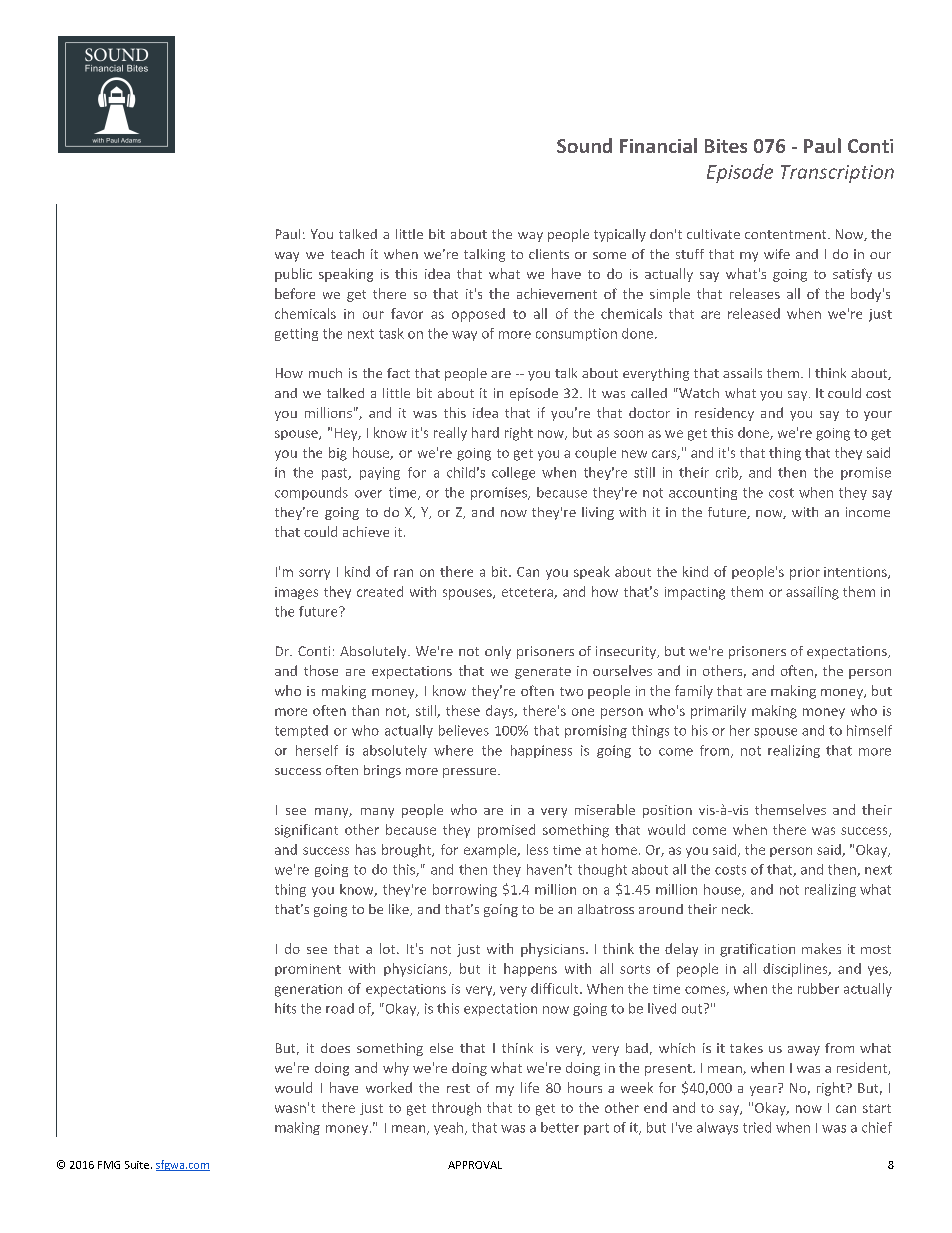 This screenshot has width=952, height=1233. I want to click on Sound, so click(584, 145).
